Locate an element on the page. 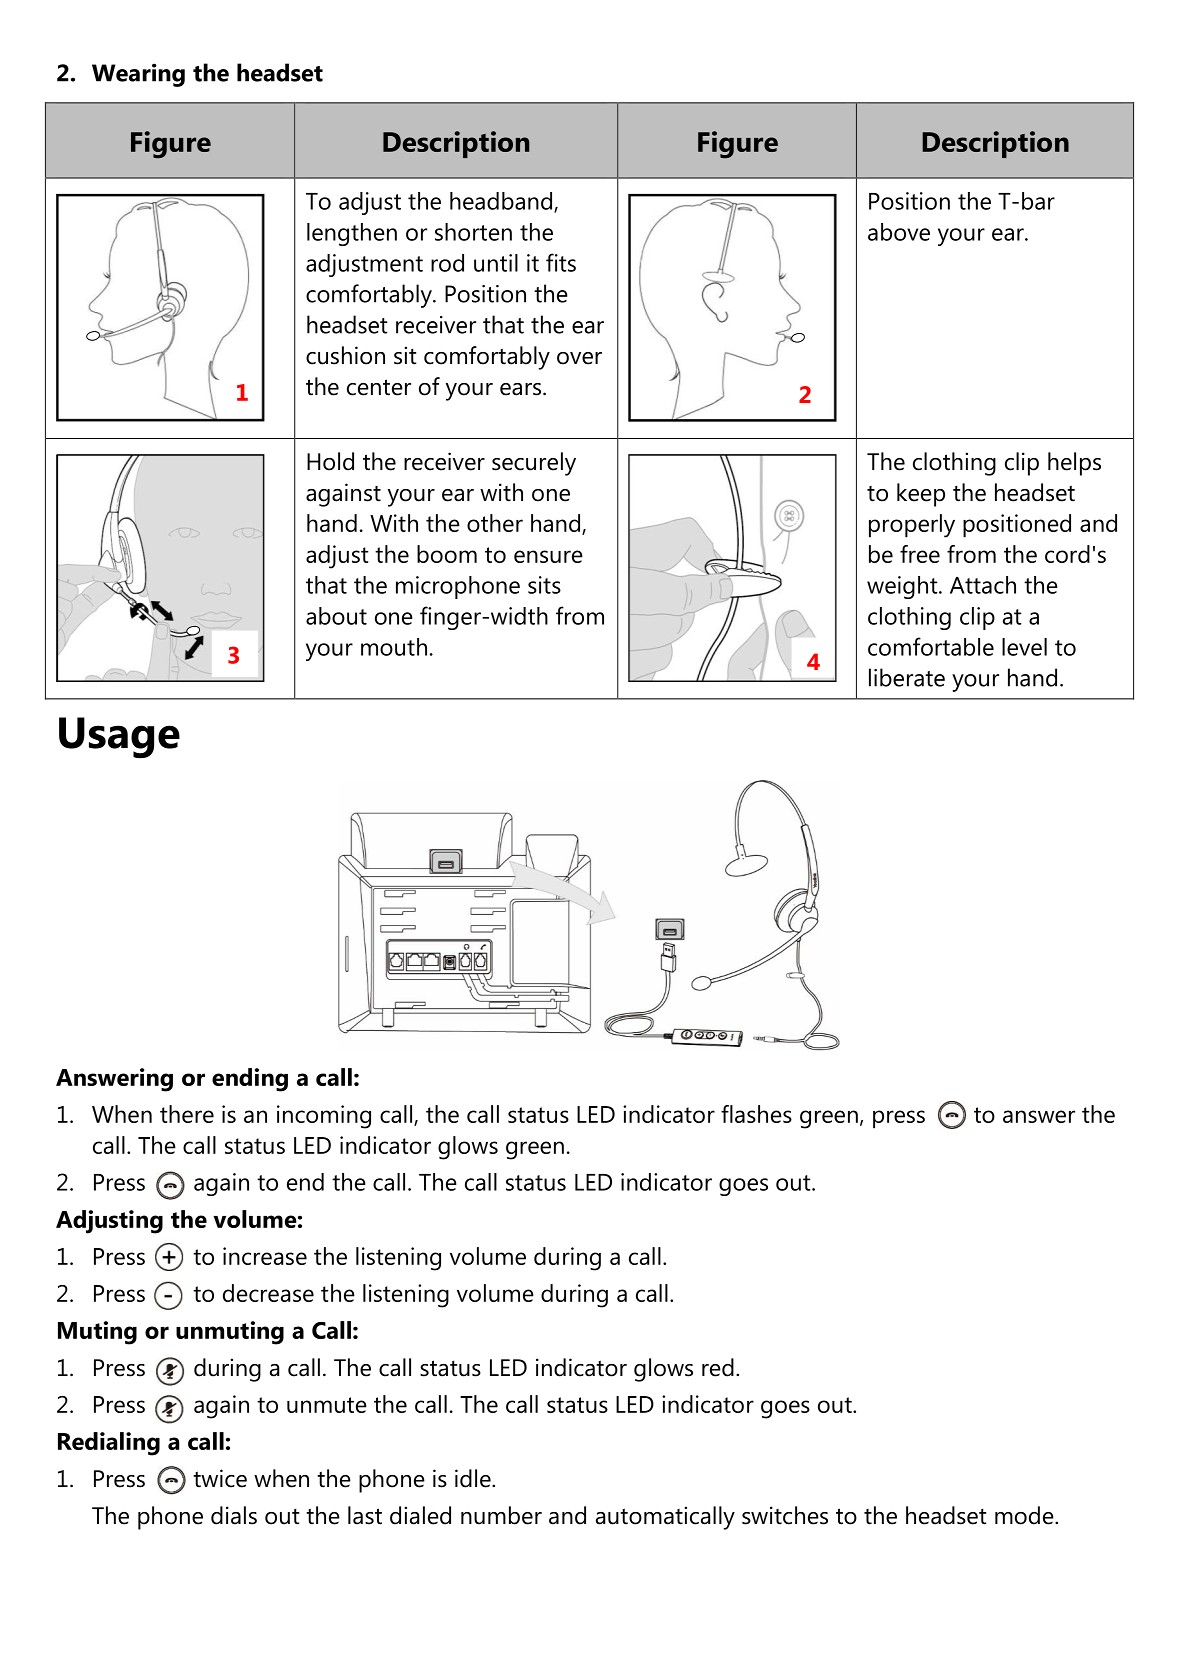 The width and height of the page is (1179, 1667). there is located at coordinates (187, 1114).
